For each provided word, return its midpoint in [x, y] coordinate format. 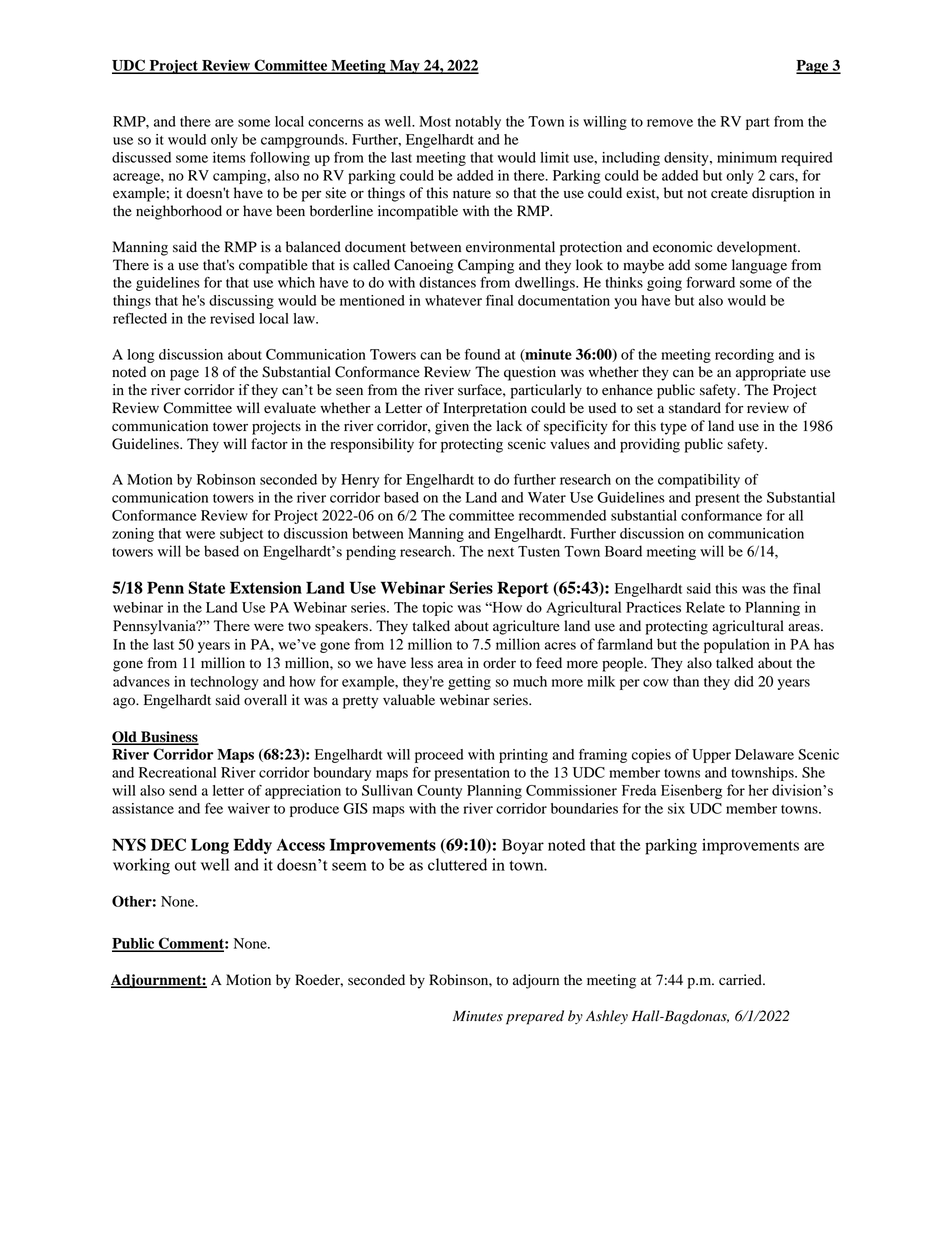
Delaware [764, 754]
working [141, 866]
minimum [747, 157]
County [439, 792]
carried [741, 980]
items [229, 157]
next [501, 552]
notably [478, 123]
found [482, 354]
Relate [705, 607]
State [206, 587]
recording [744, 356]
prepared [535, 1017]
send [183, 790]
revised [232, 318]
